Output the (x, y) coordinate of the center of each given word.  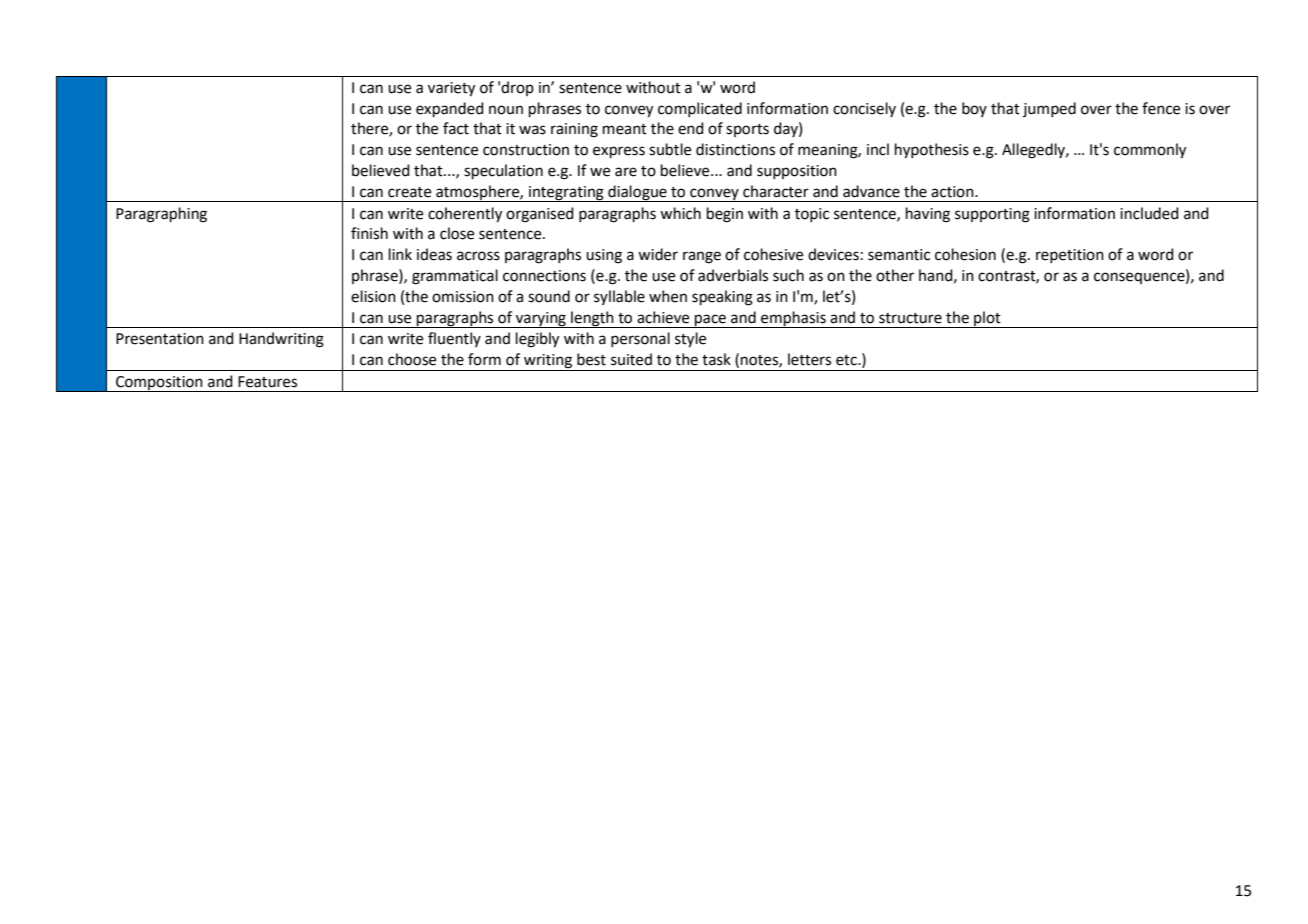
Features (267, 382)
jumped (1049, 109)
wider (658, 254)
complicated (700, 109)
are (626, 172)
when (668, 296)
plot (987, 319)
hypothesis (932, 151)
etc (847, 360)
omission (463, 297)
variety (451, 89)
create (409, 192)
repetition (1070, 256)
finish (369, 233)
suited (631, 359)
